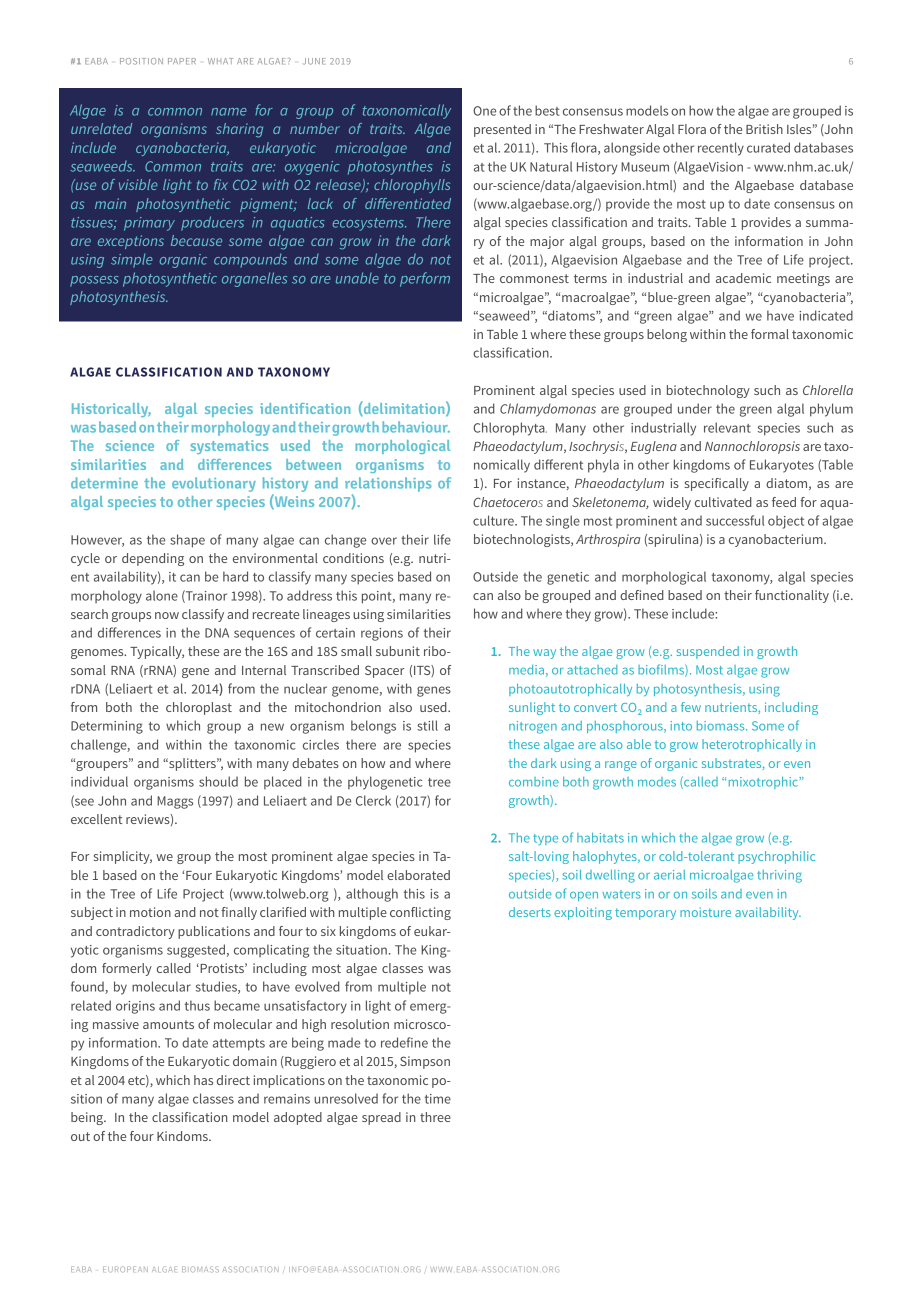 This screenshot has width=924, height=1308. What do you see at coordinates (199, 708) in the screenshot?
I see `chloroplast` at bounding box center [199, 708].
